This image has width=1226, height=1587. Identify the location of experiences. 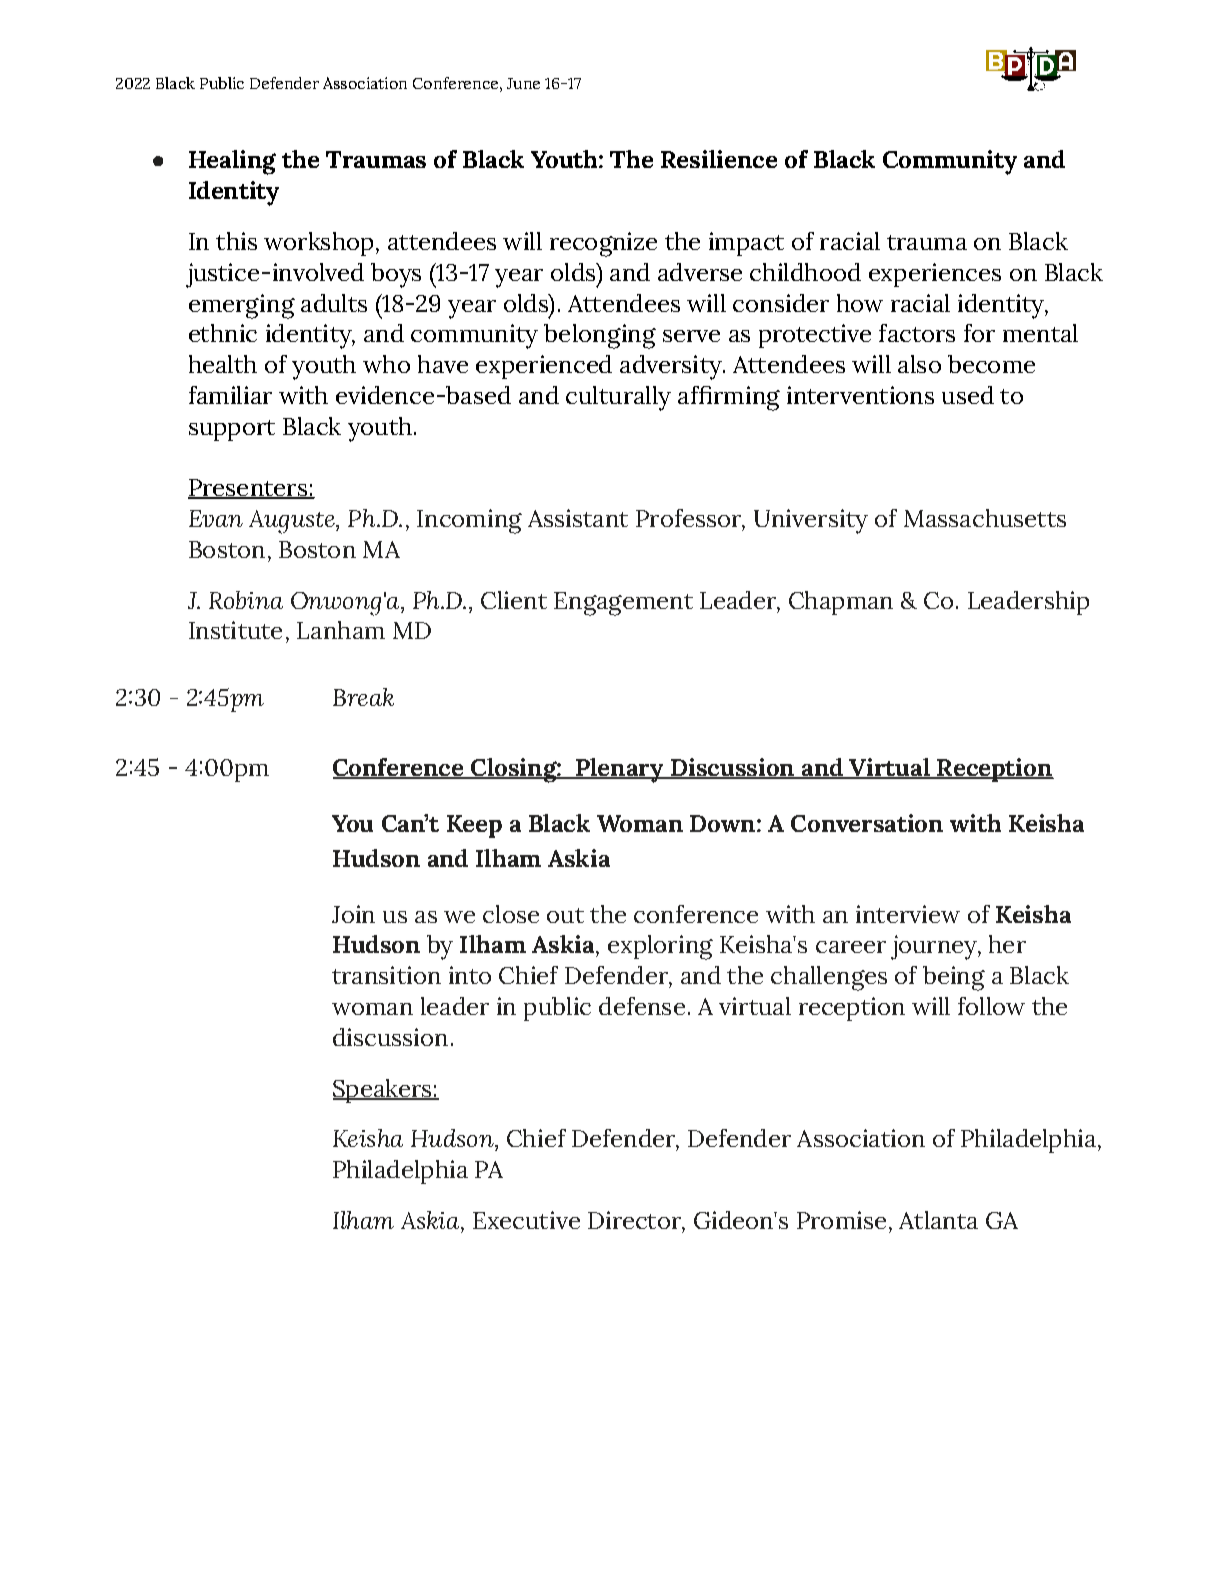
(935, 275).
